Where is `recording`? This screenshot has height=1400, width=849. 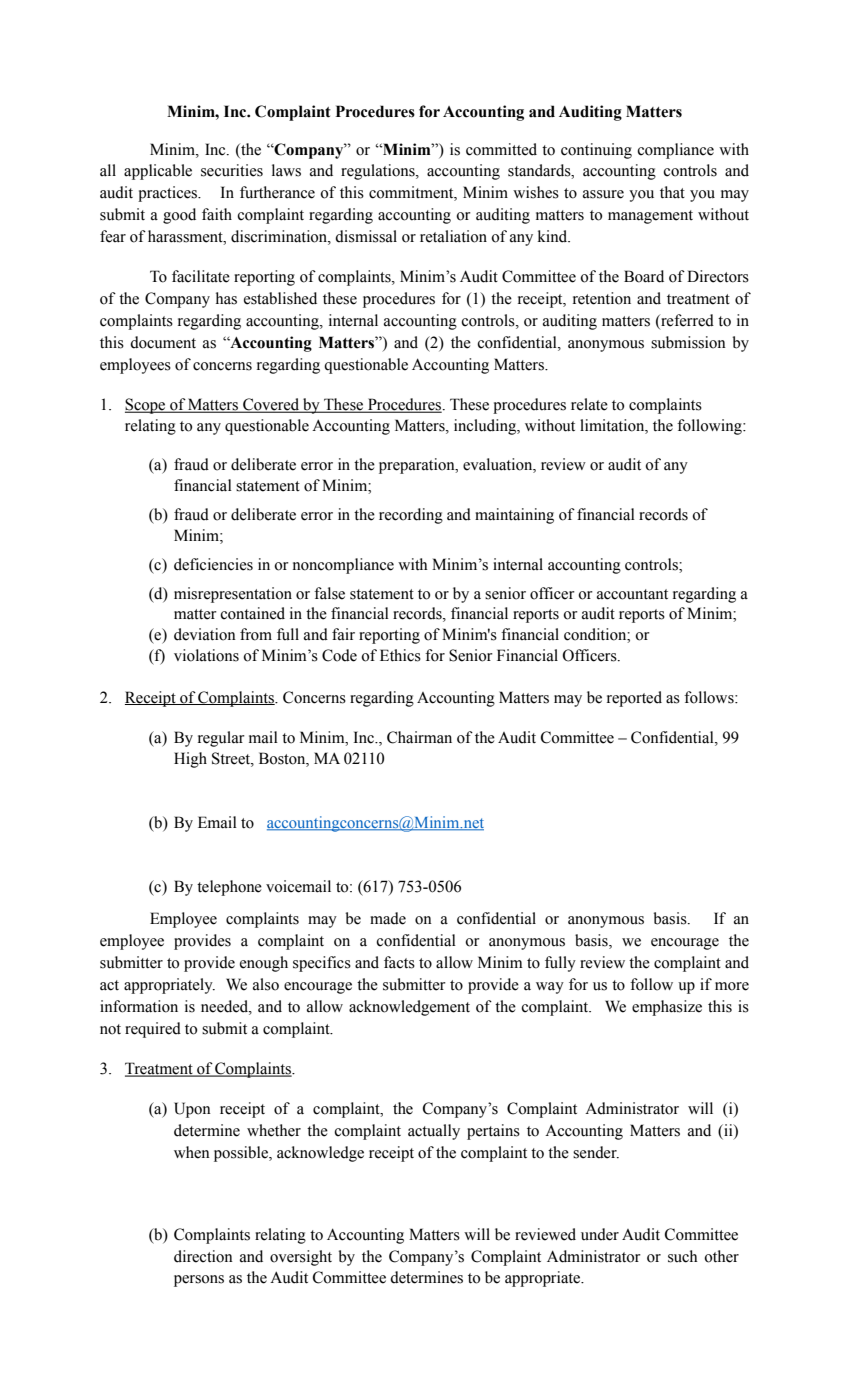
recording is located at coordinates (411, 516).
